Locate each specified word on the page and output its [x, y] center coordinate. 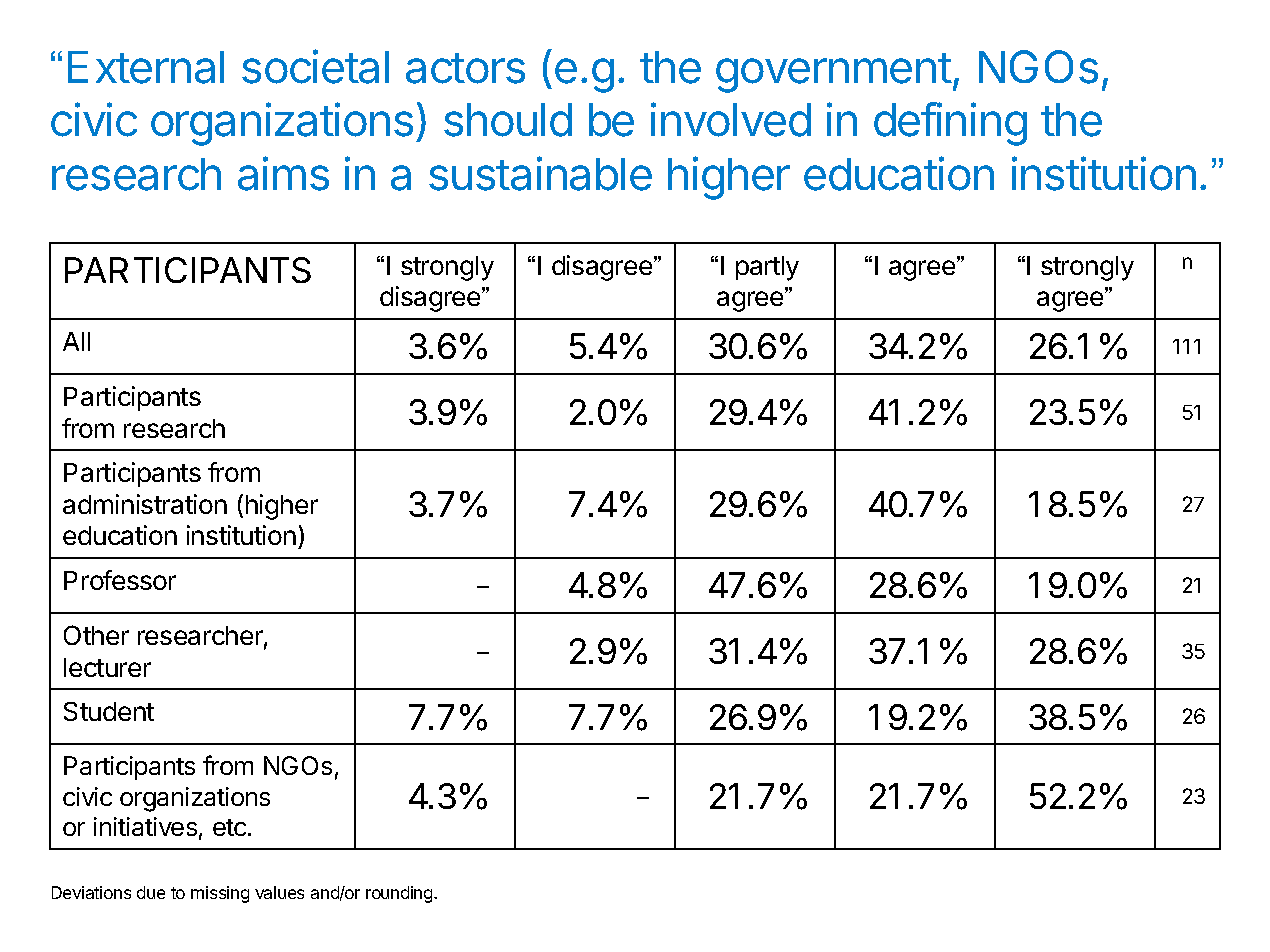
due [151, 892]
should [508, 120]
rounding [400, 894]
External [146, 67]
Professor [120, 580]
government [834, 73]
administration [145, 504]
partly [767, 268]
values [279, 892]
